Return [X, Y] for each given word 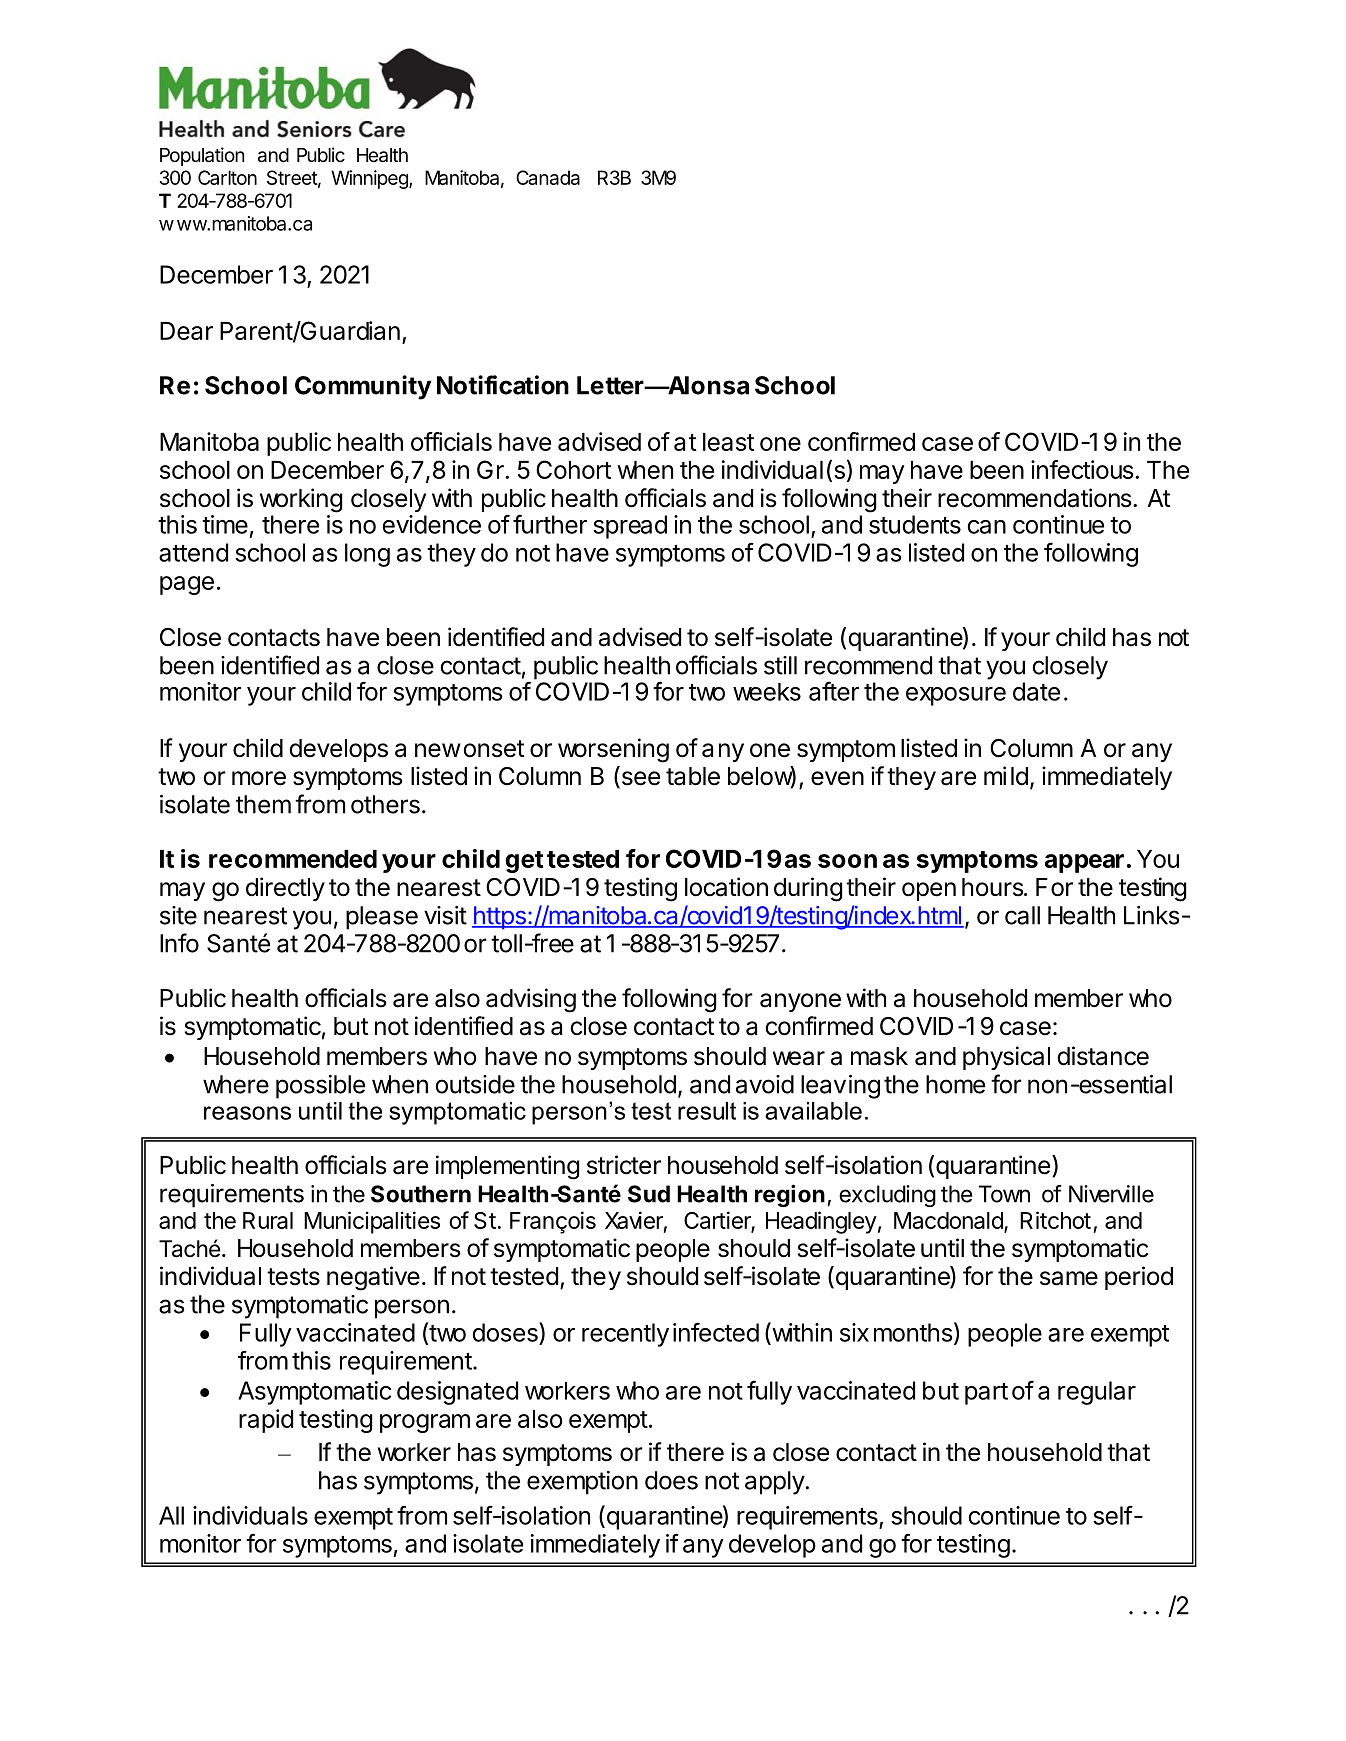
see [639, 779]
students [915, 524]
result [707, 1111]
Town [1004, 1194]
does [671, 1480]
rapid [266, 1421]
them [263, 804]
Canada [548, 177]
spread [630, 527]
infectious [1082, 469]
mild [1006, 776]
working [301, 500]
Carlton [227, 177]
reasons [247, 1113]
